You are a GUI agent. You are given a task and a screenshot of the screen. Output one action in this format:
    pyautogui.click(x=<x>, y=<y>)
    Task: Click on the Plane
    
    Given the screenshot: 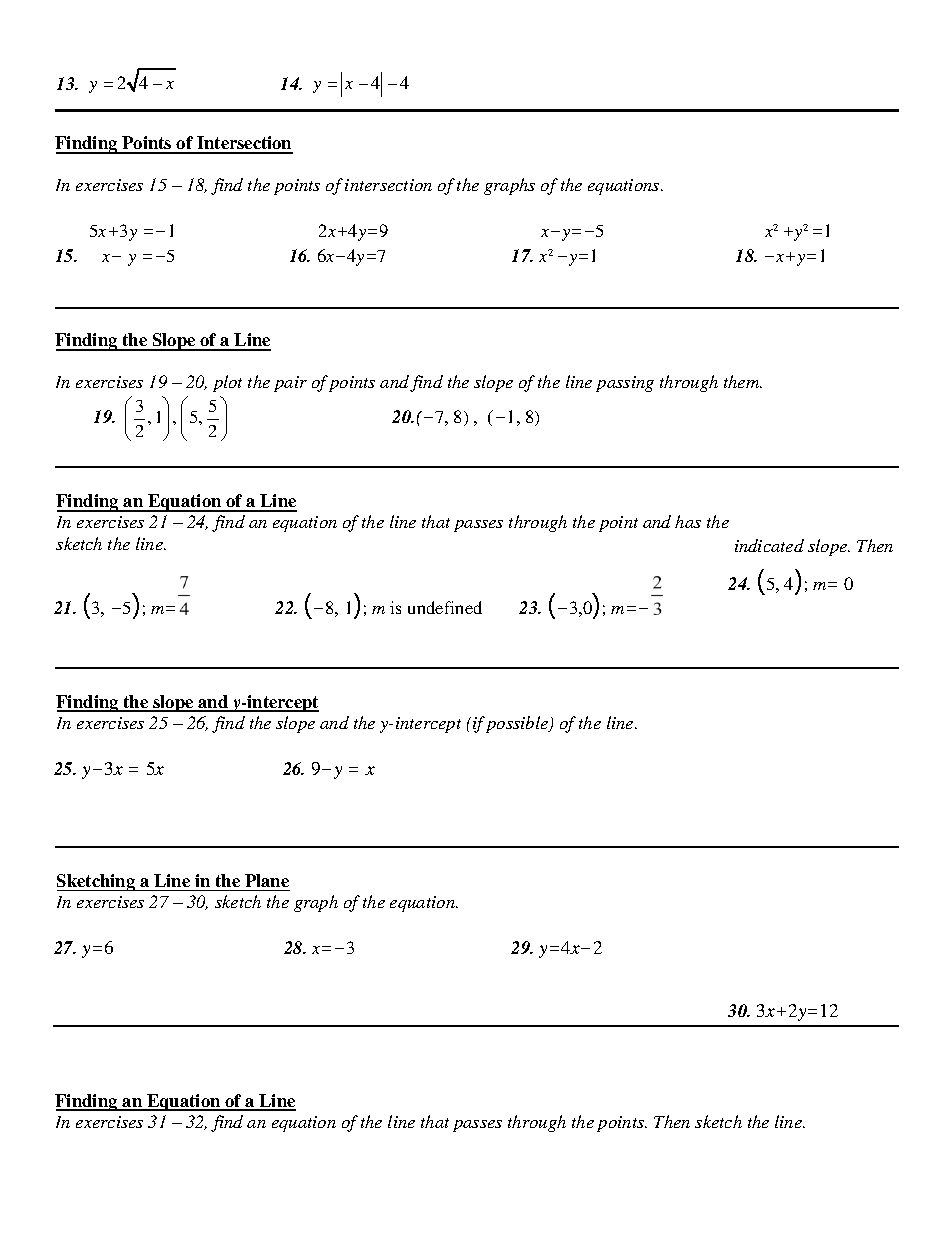 What is the action you would take?
    pyautogui.click(x=267, y=880)
